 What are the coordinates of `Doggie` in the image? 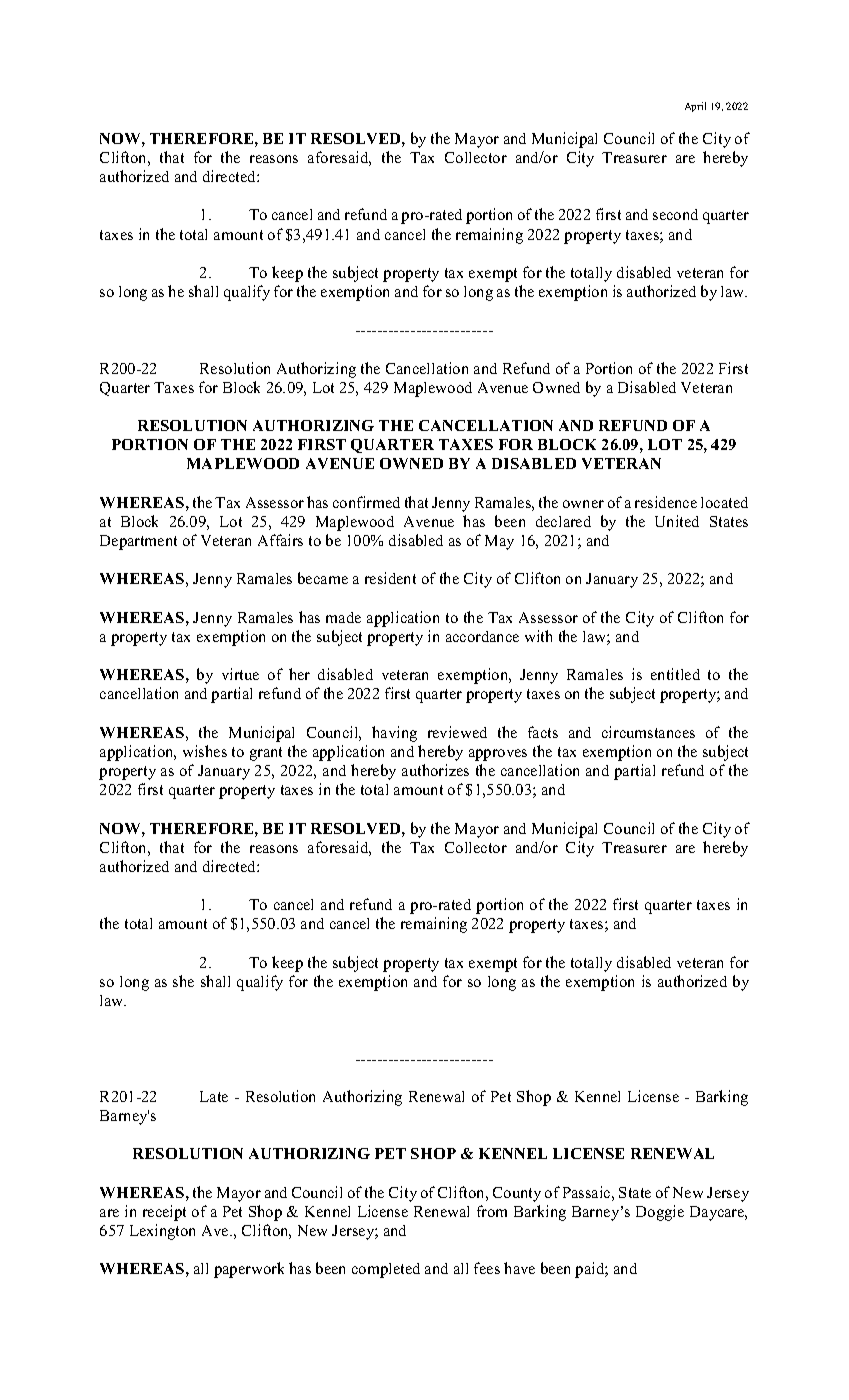 It's located at (660, 1213).
